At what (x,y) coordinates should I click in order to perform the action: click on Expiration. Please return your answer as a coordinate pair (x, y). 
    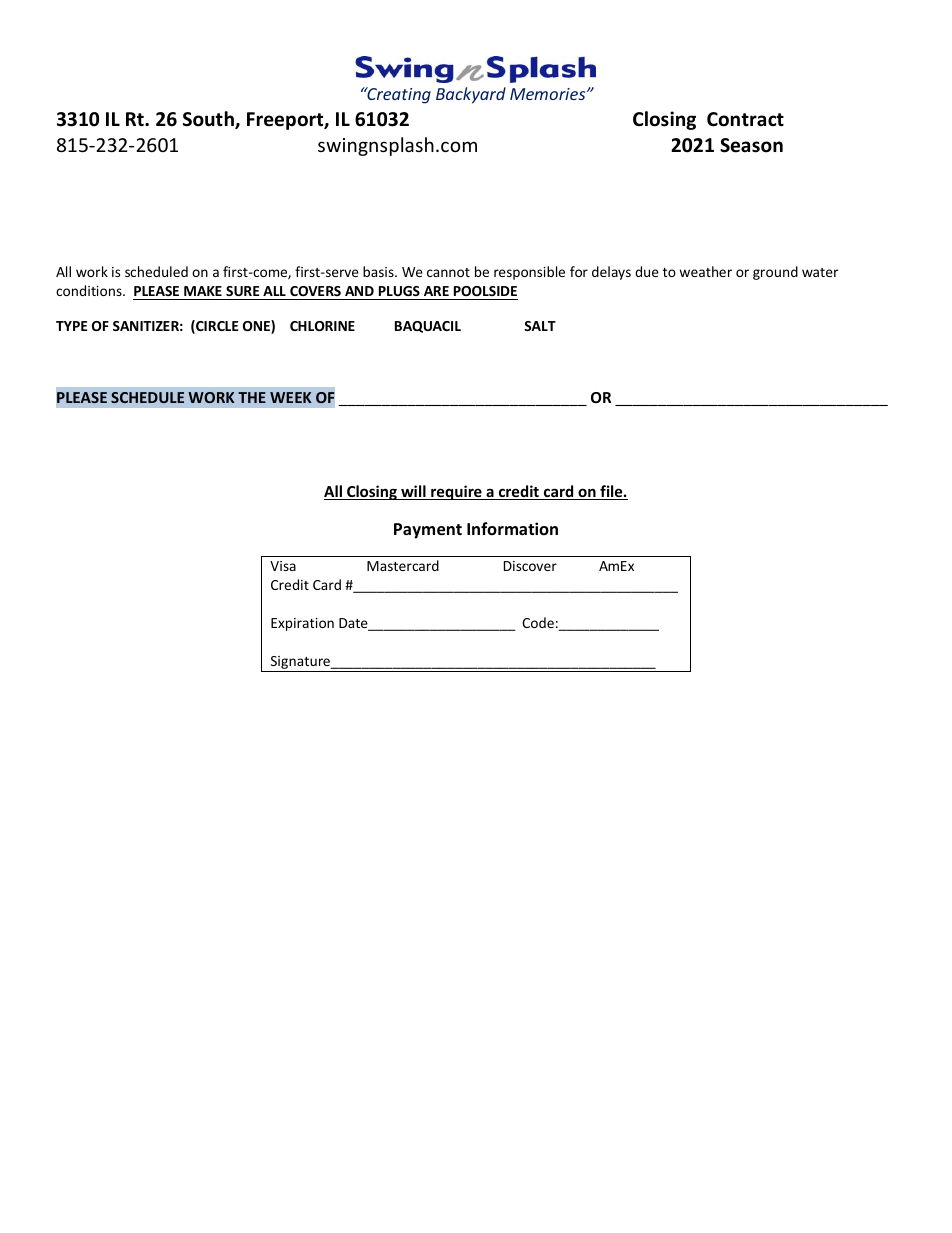
    Looking at the image, I should click on (302, 624).
